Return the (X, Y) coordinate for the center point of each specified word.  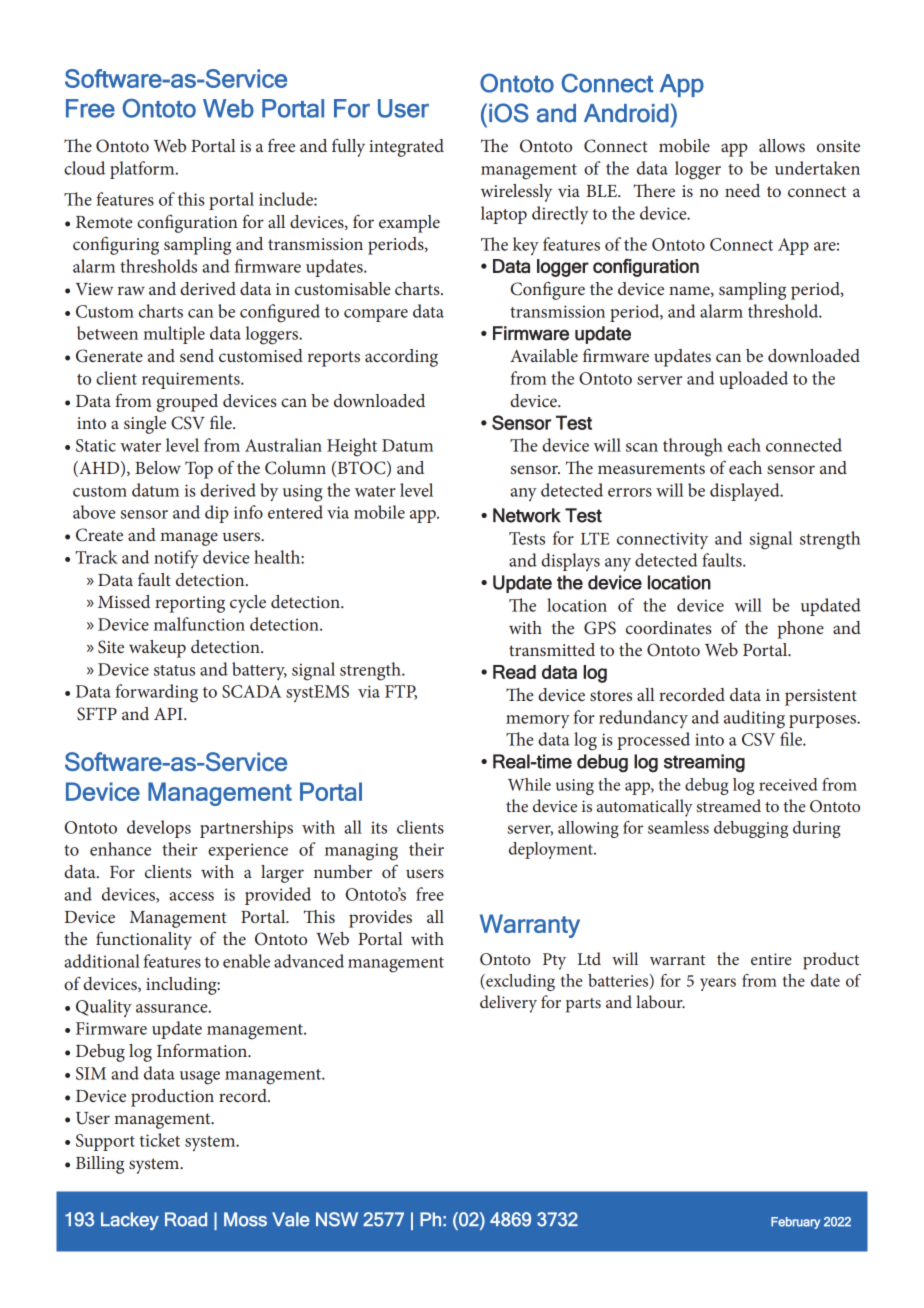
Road (186, 1219)
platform (143, 170)
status (174, 670)
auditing (754, 719)
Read (514, 672)
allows (782, 145)
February (795, 1223)
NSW (337, 1219)
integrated (406, 148)
